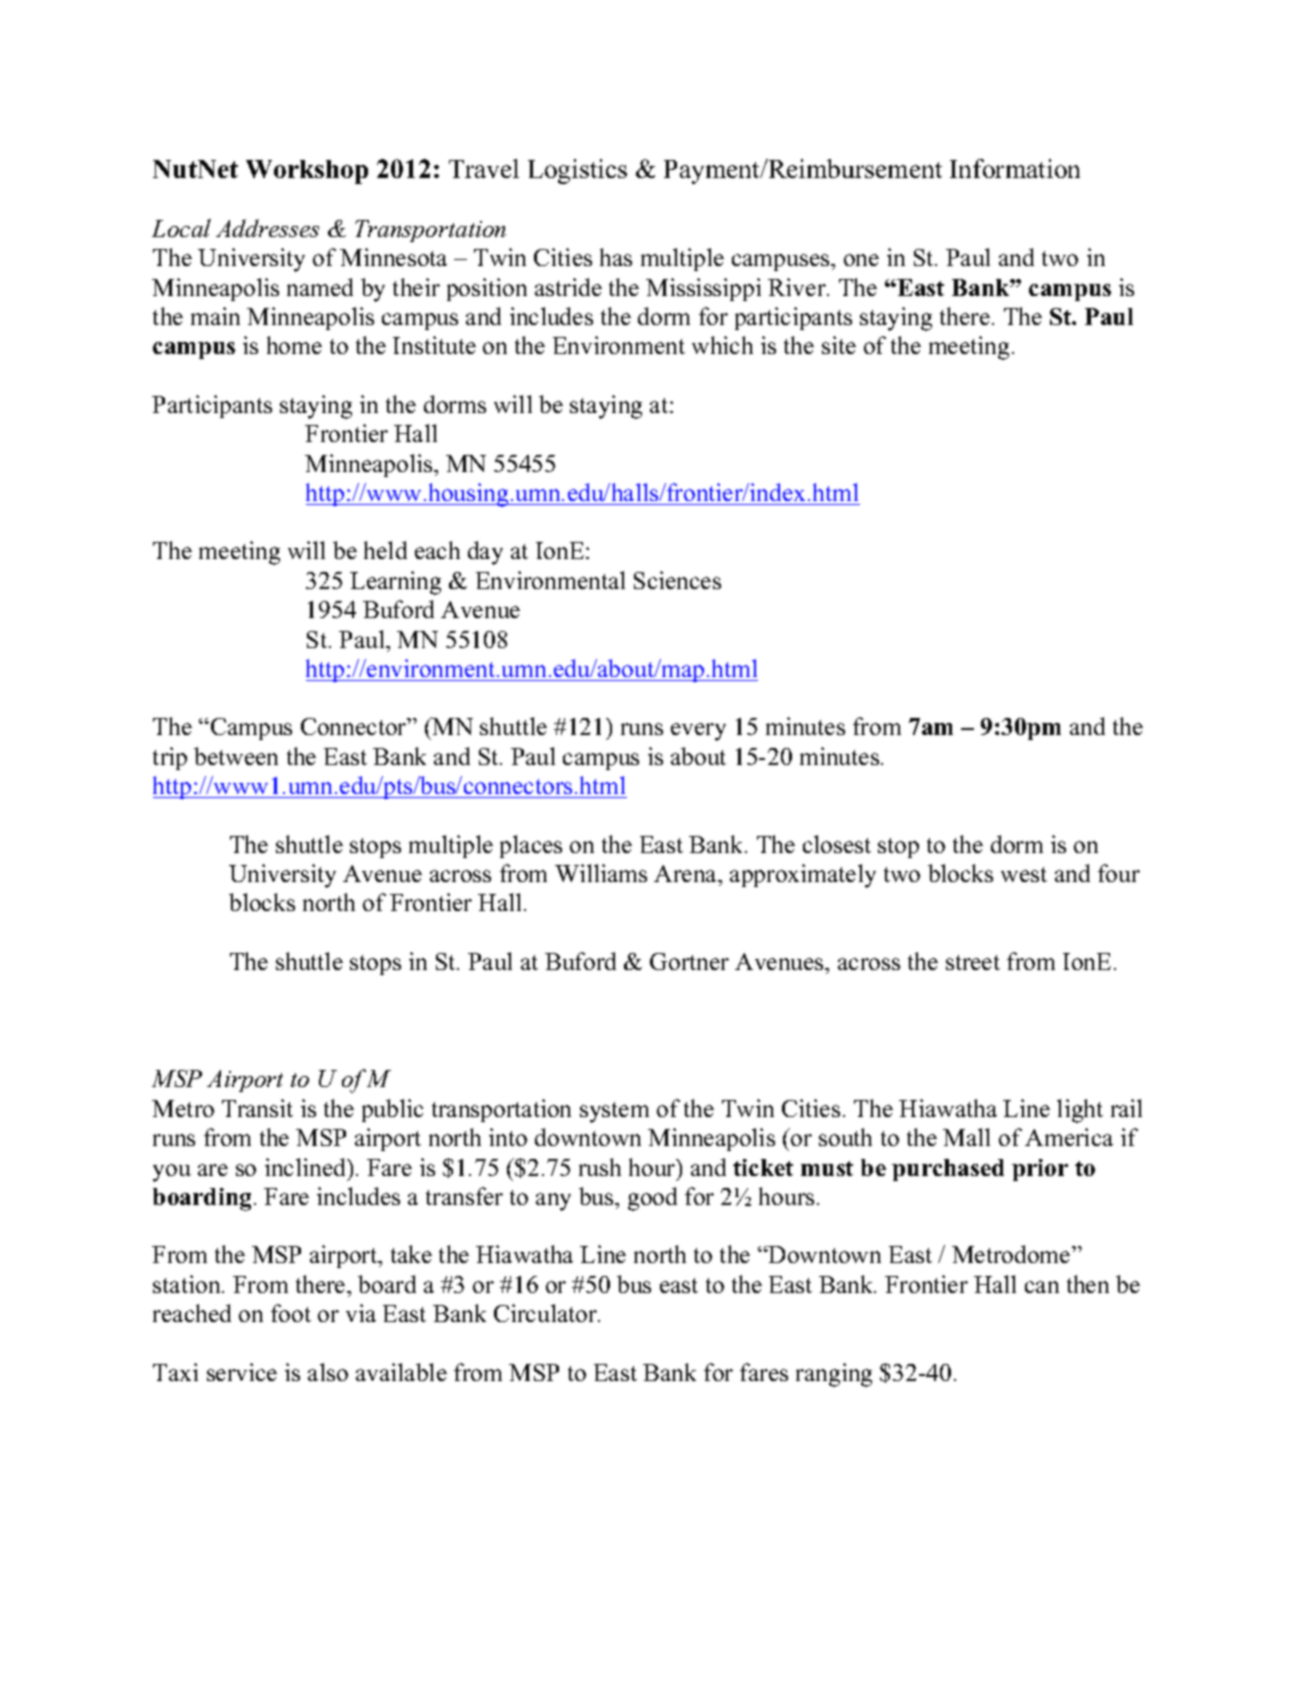 The image size is (1300, 1683). What do you see at coordinates (698, 732) in the screenshot?
I see `every` at bounding box center [698, 732].
